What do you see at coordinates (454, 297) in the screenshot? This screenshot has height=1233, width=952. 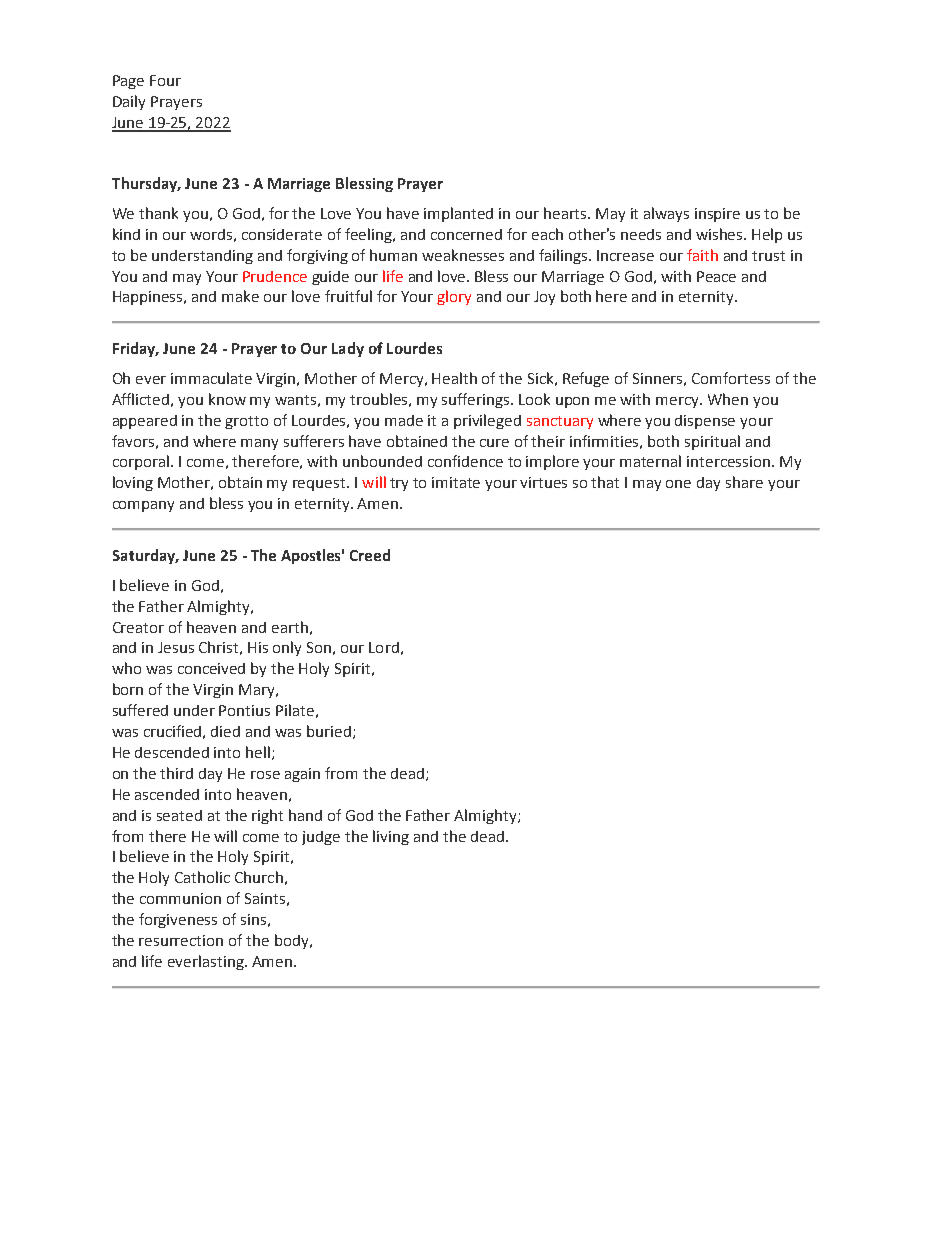 I see `glory` at bounding box center [454, 297].
